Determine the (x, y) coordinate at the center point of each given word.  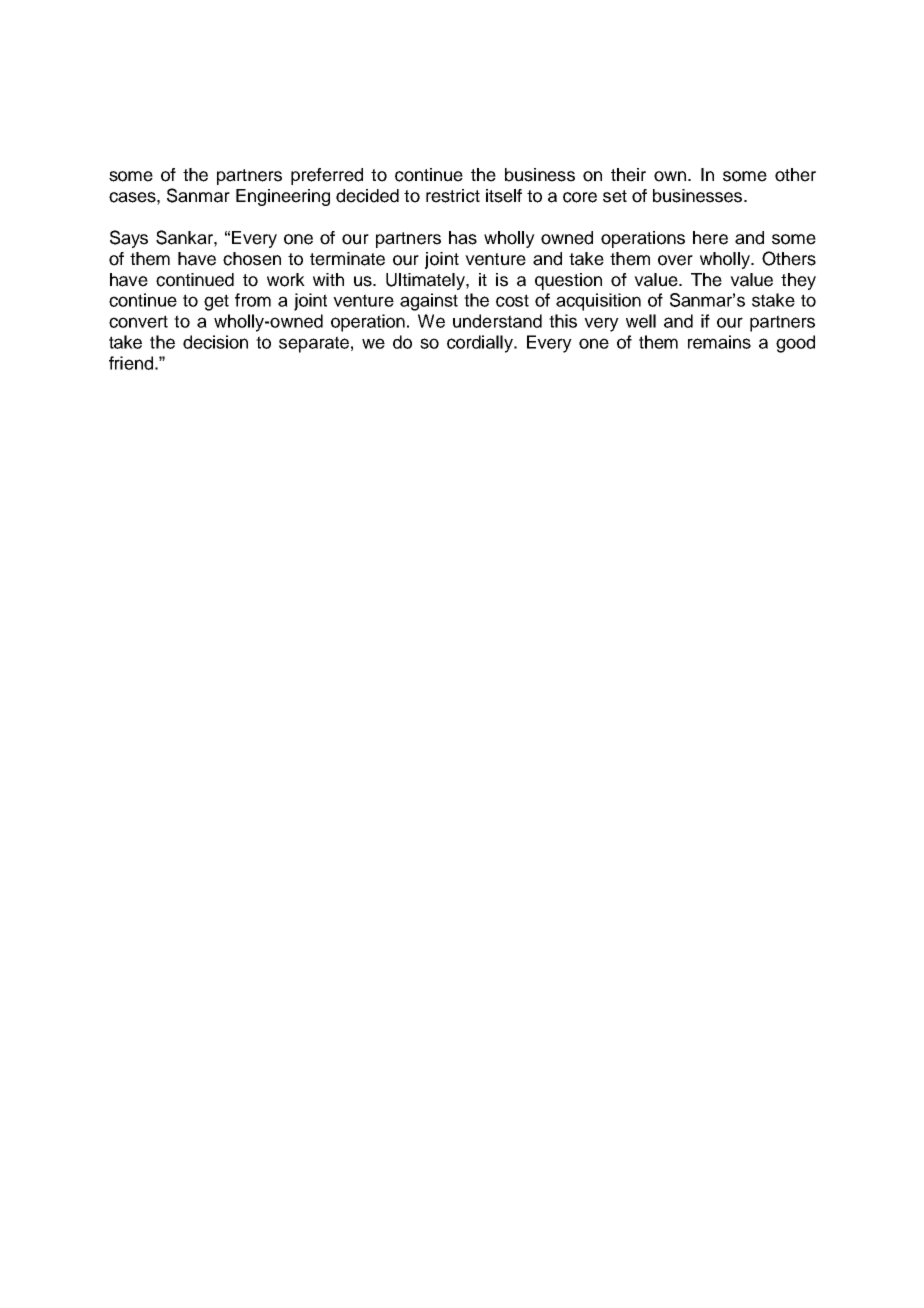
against (429, 302)
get (216, 302)
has (463, 238)
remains (719, 342)
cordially (481, 344)
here (710, 238)
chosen (252, 259)
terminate (347, 259)
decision (215, 342)
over (675, 260)
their (628, 175)
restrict (453, 196)
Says (129, 239)
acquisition (598, 302)
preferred (327, 176)
